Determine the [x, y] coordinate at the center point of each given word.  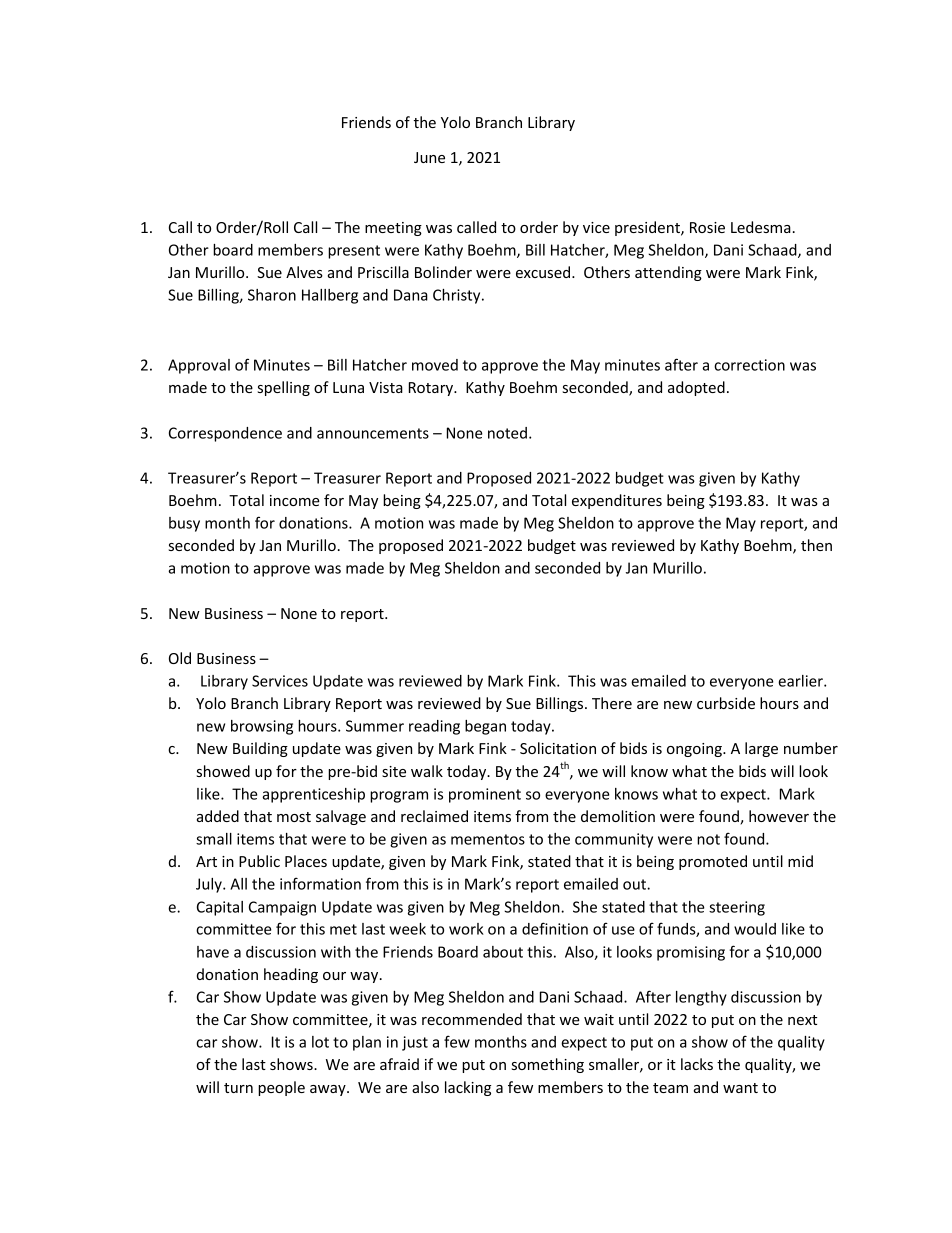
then [816, 545]
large [761, 749]
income [295, 500]
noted [507, 433]
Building [260, 749]
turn [238, 1088]
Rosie [707, 227]
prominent [485, 795]
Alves [304, 272]
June [429, 157]
